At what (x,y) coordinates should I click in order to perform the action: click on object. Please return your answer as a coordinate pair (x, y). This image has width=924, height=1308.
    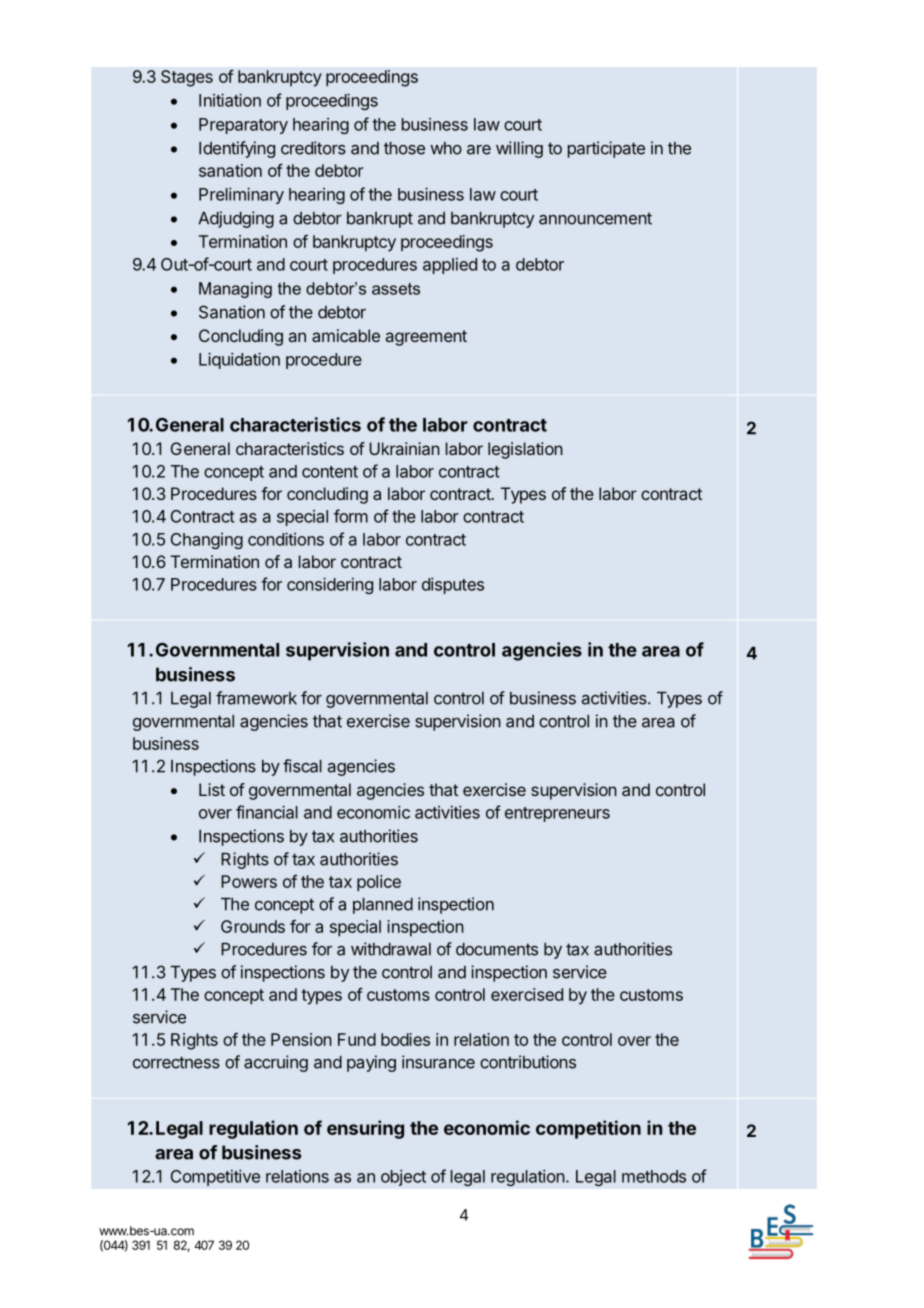
    Looking at the image, I should click on (403, 1177).
